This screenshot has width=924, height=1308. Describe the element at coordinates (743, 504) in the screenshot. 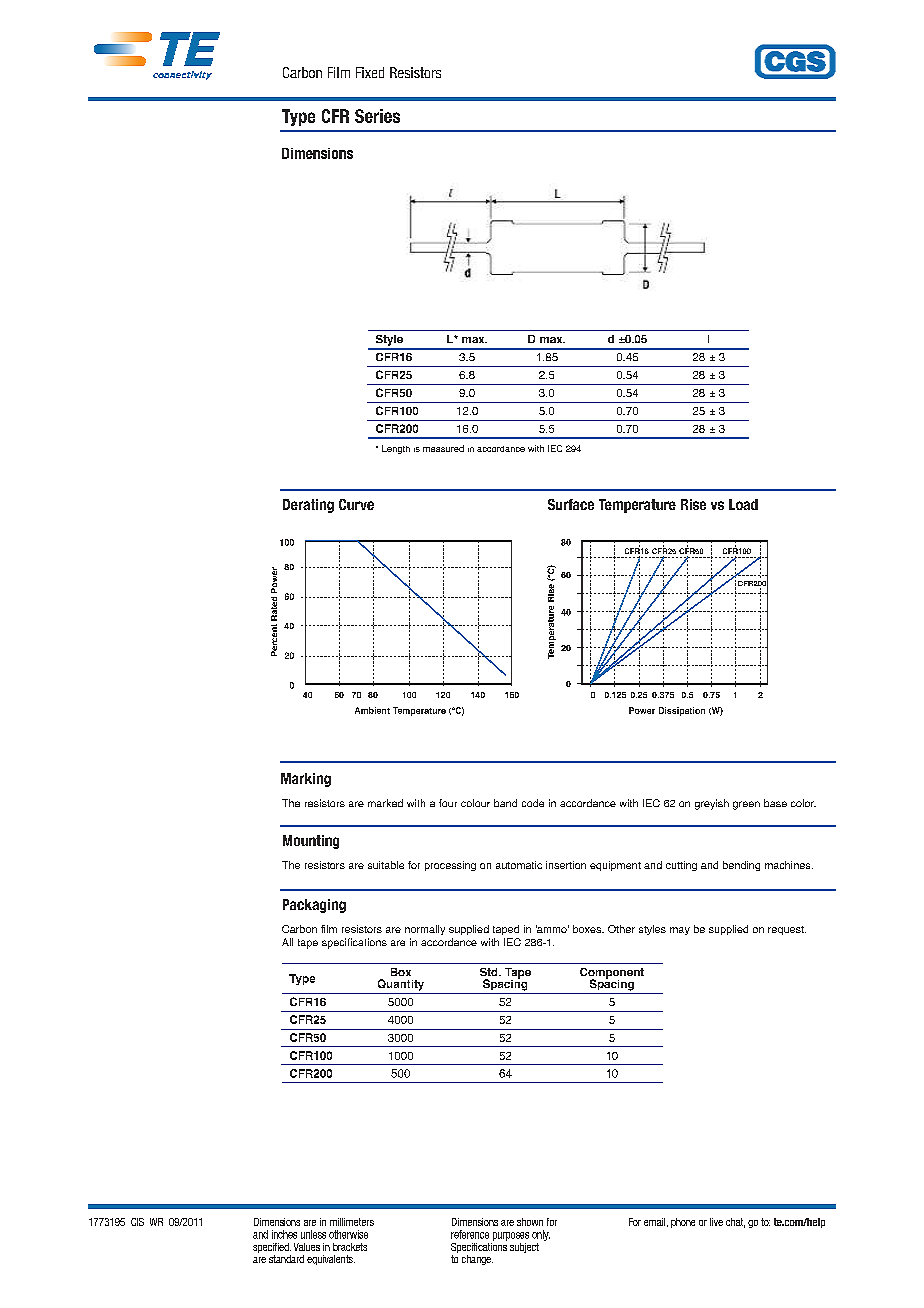

I see `Load` at that location.
